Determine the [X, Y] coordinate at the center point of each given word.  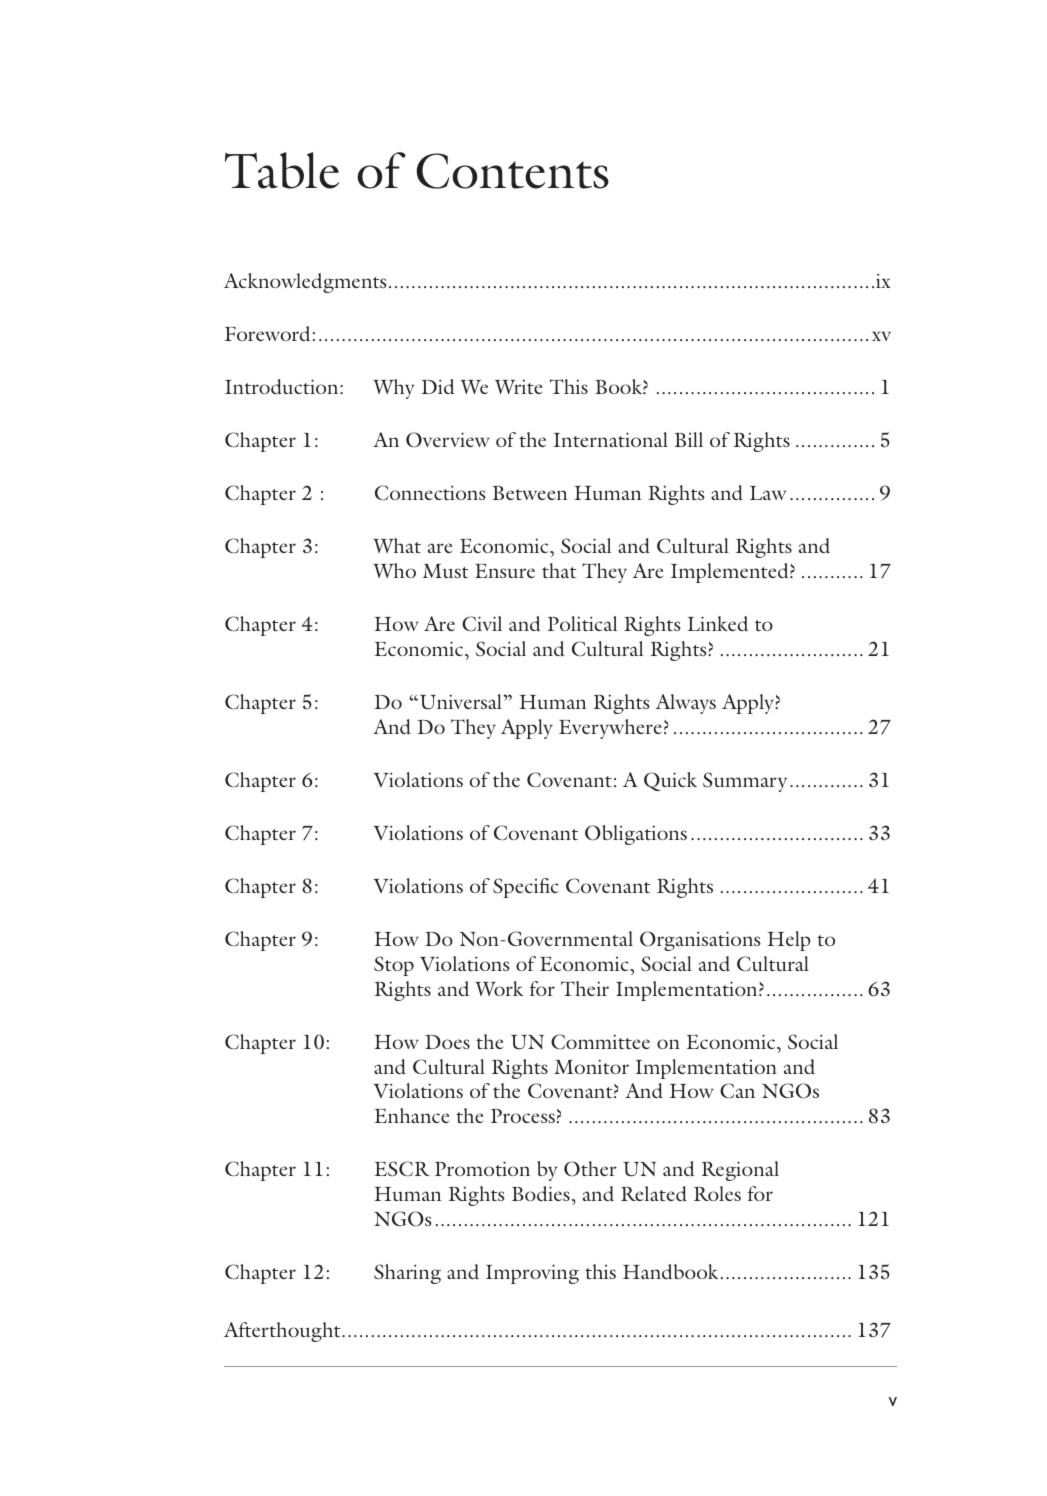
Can [737, 1090]
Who [394, 570]
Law [768, 493]
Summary [745, 782]
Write [518, 386]
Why [393, 389]
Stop [394, 966]
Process [523, 1116]
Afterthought [283, 1332]
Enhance [411, 1115]
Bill [688, 439]
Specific [526, 888]
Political [582, 623]
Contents [512, 171]
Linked [717, 624]
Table [282, 170]
